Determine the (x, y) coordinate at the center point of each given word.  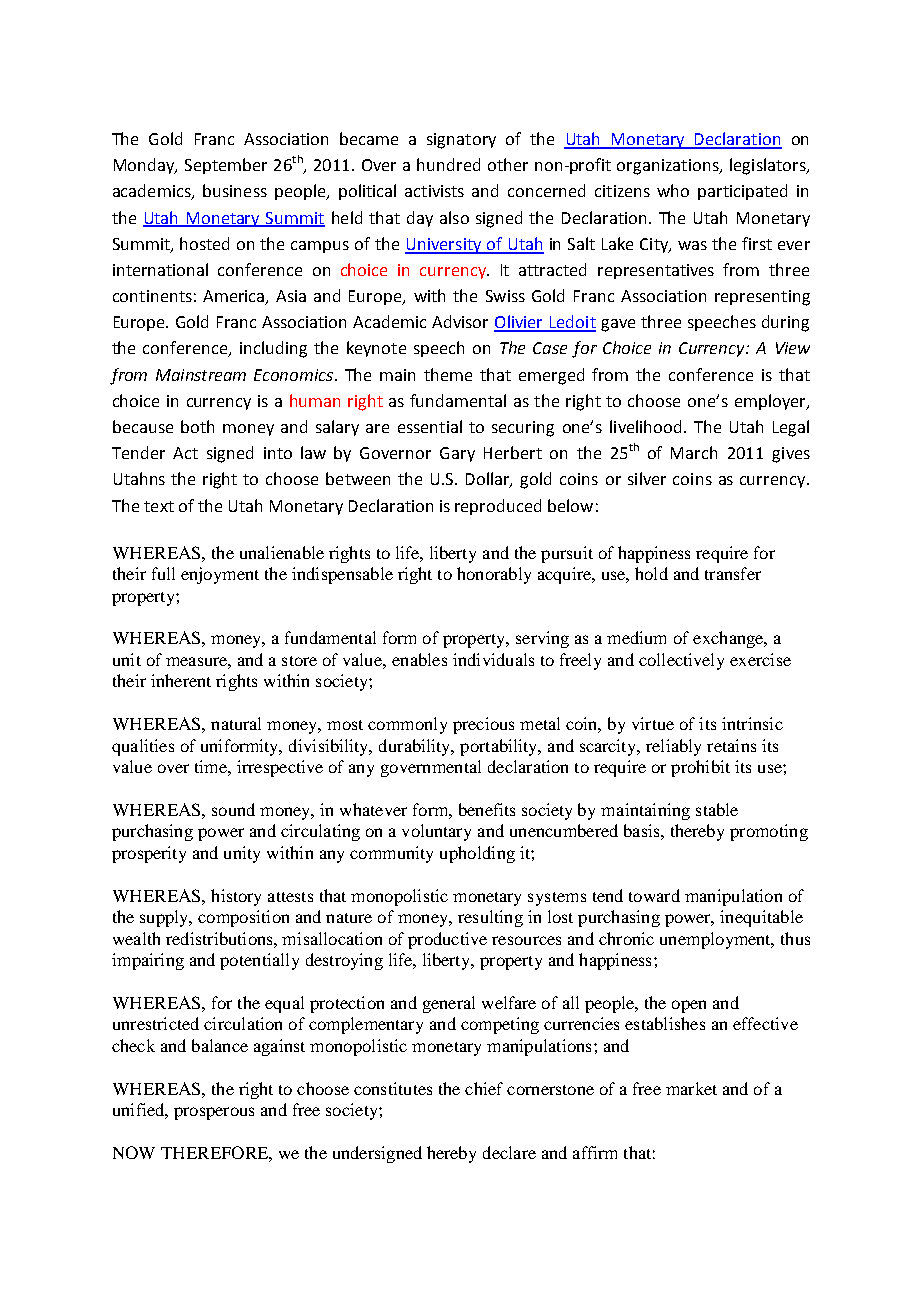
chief (484, 1088)
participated (742, 192)
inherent (181, 680)
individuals (493, 659)
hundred (448, 164)
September (226, 166)
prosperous (214, 1113)
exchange (729, 639)
